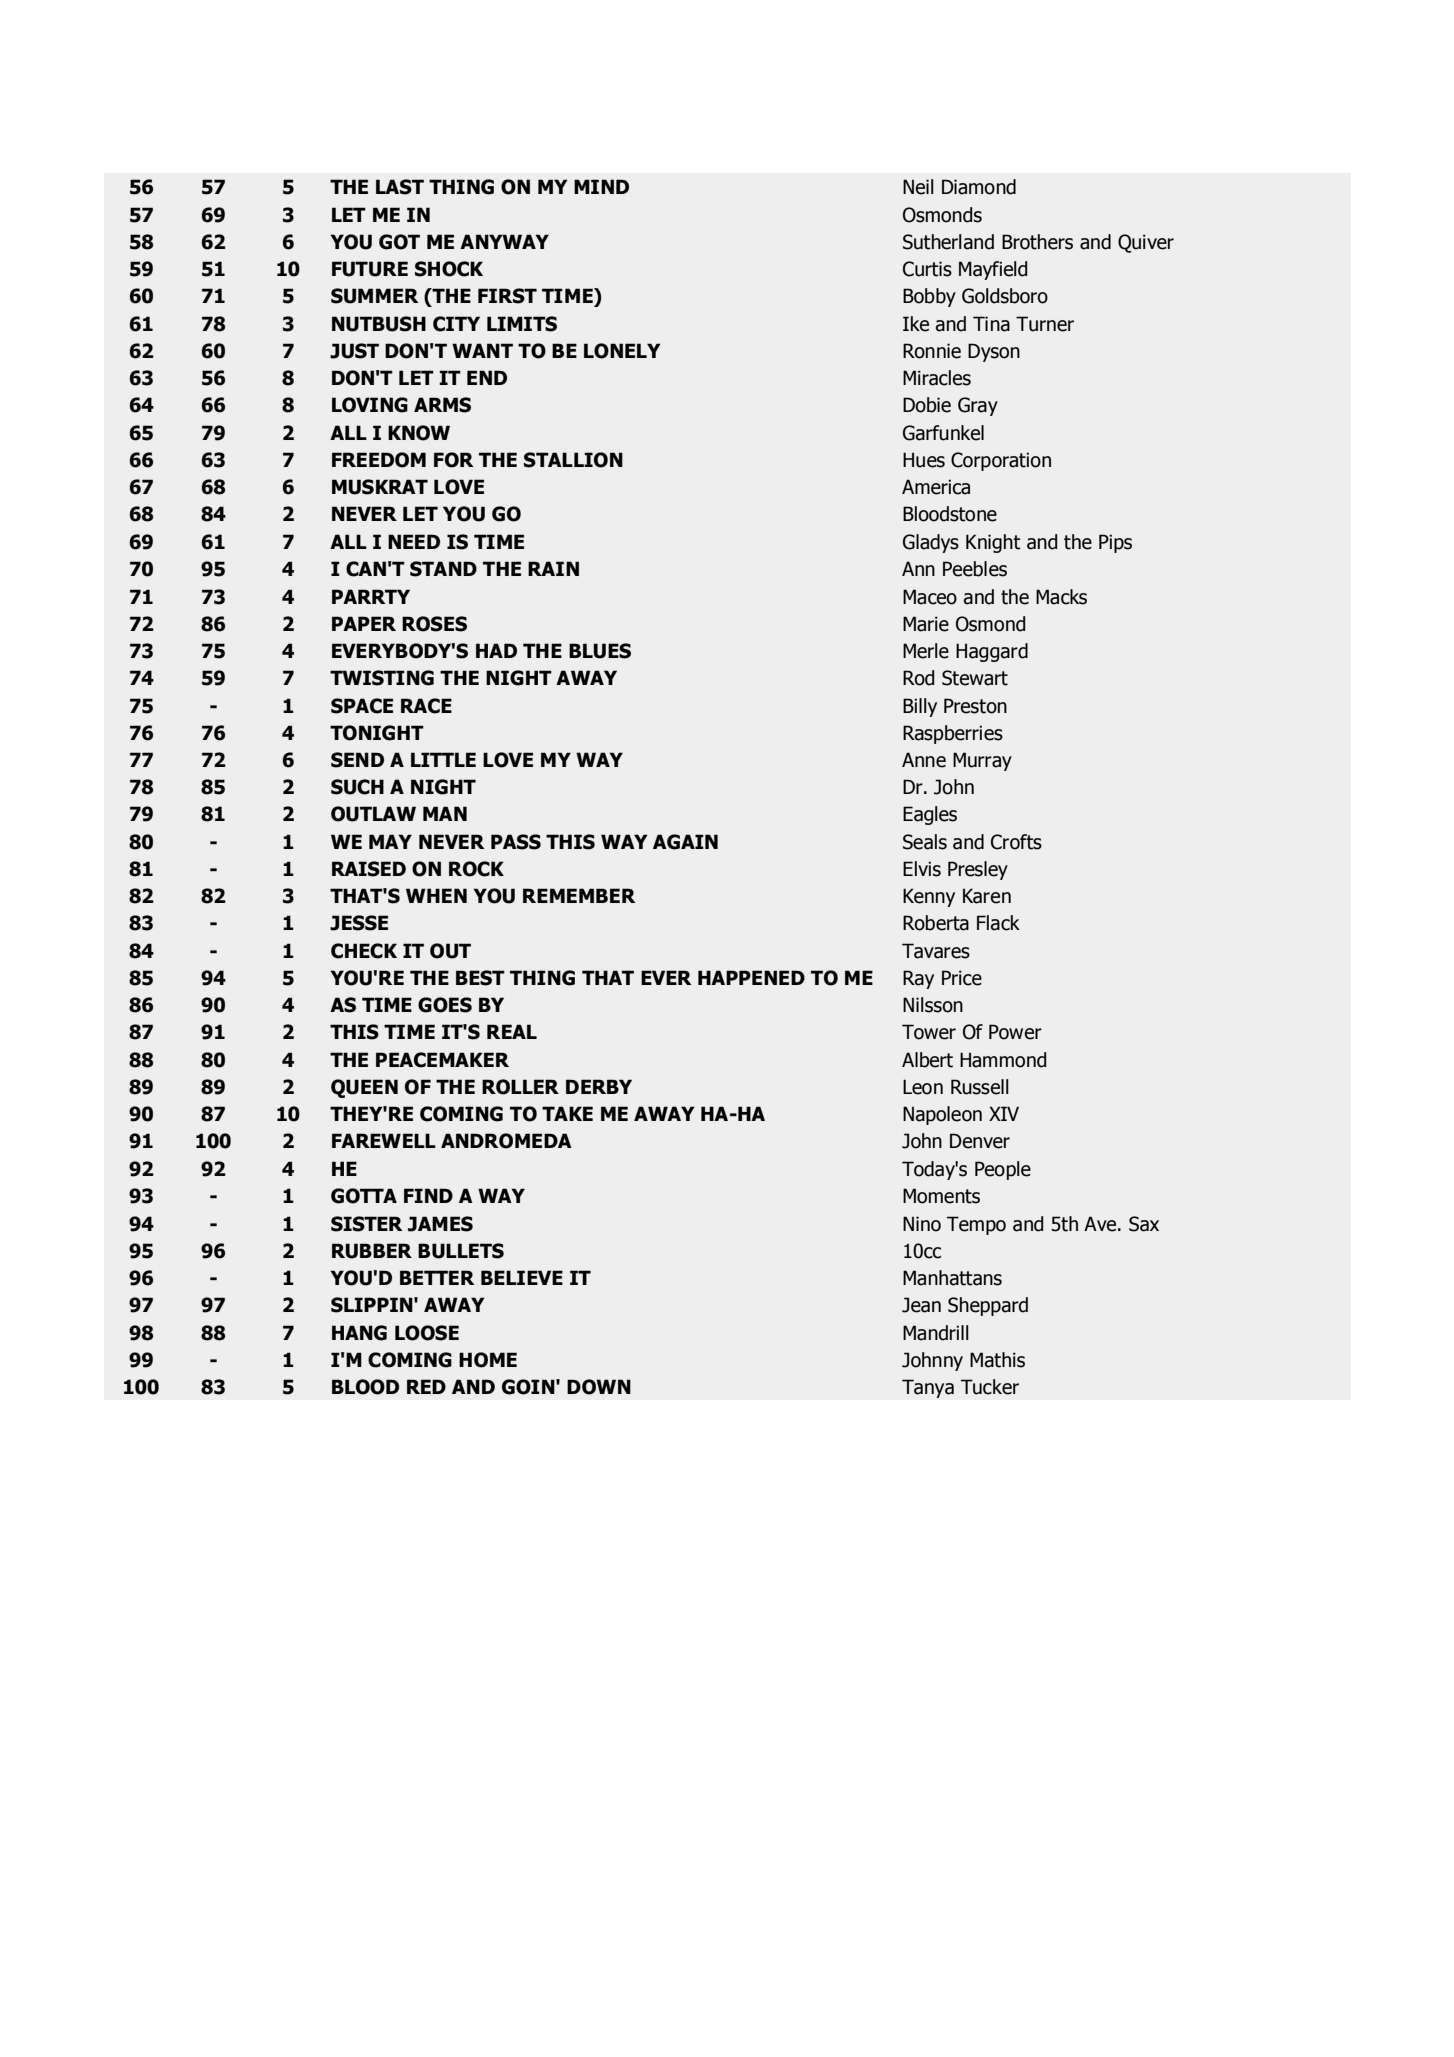 This screenshot has height=2057, width=1454. I want to click on Brothers, so click(1037, 242).
